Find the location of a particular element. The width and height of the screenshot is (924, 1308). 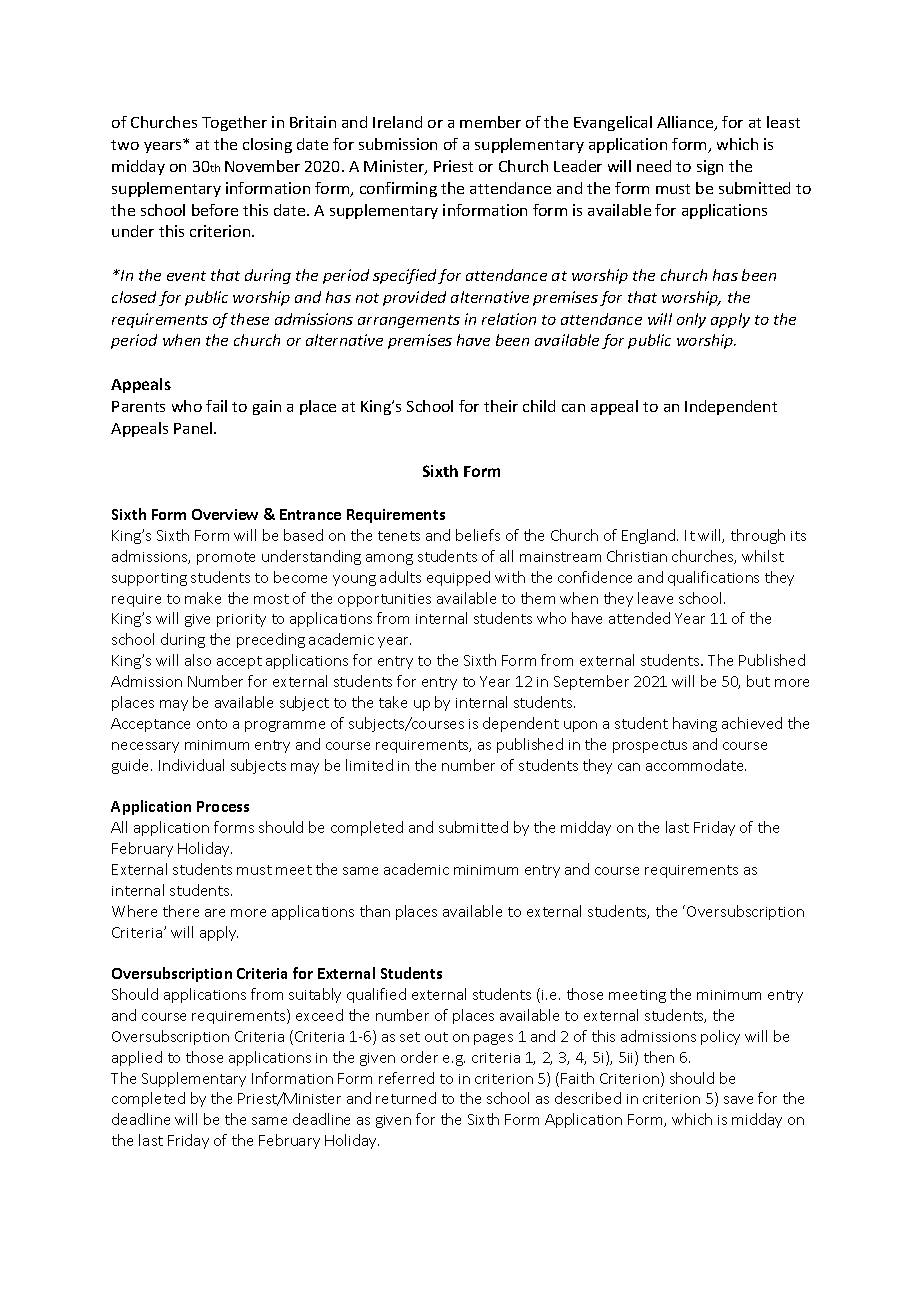

equipped is located at coordinates (458, 578).
